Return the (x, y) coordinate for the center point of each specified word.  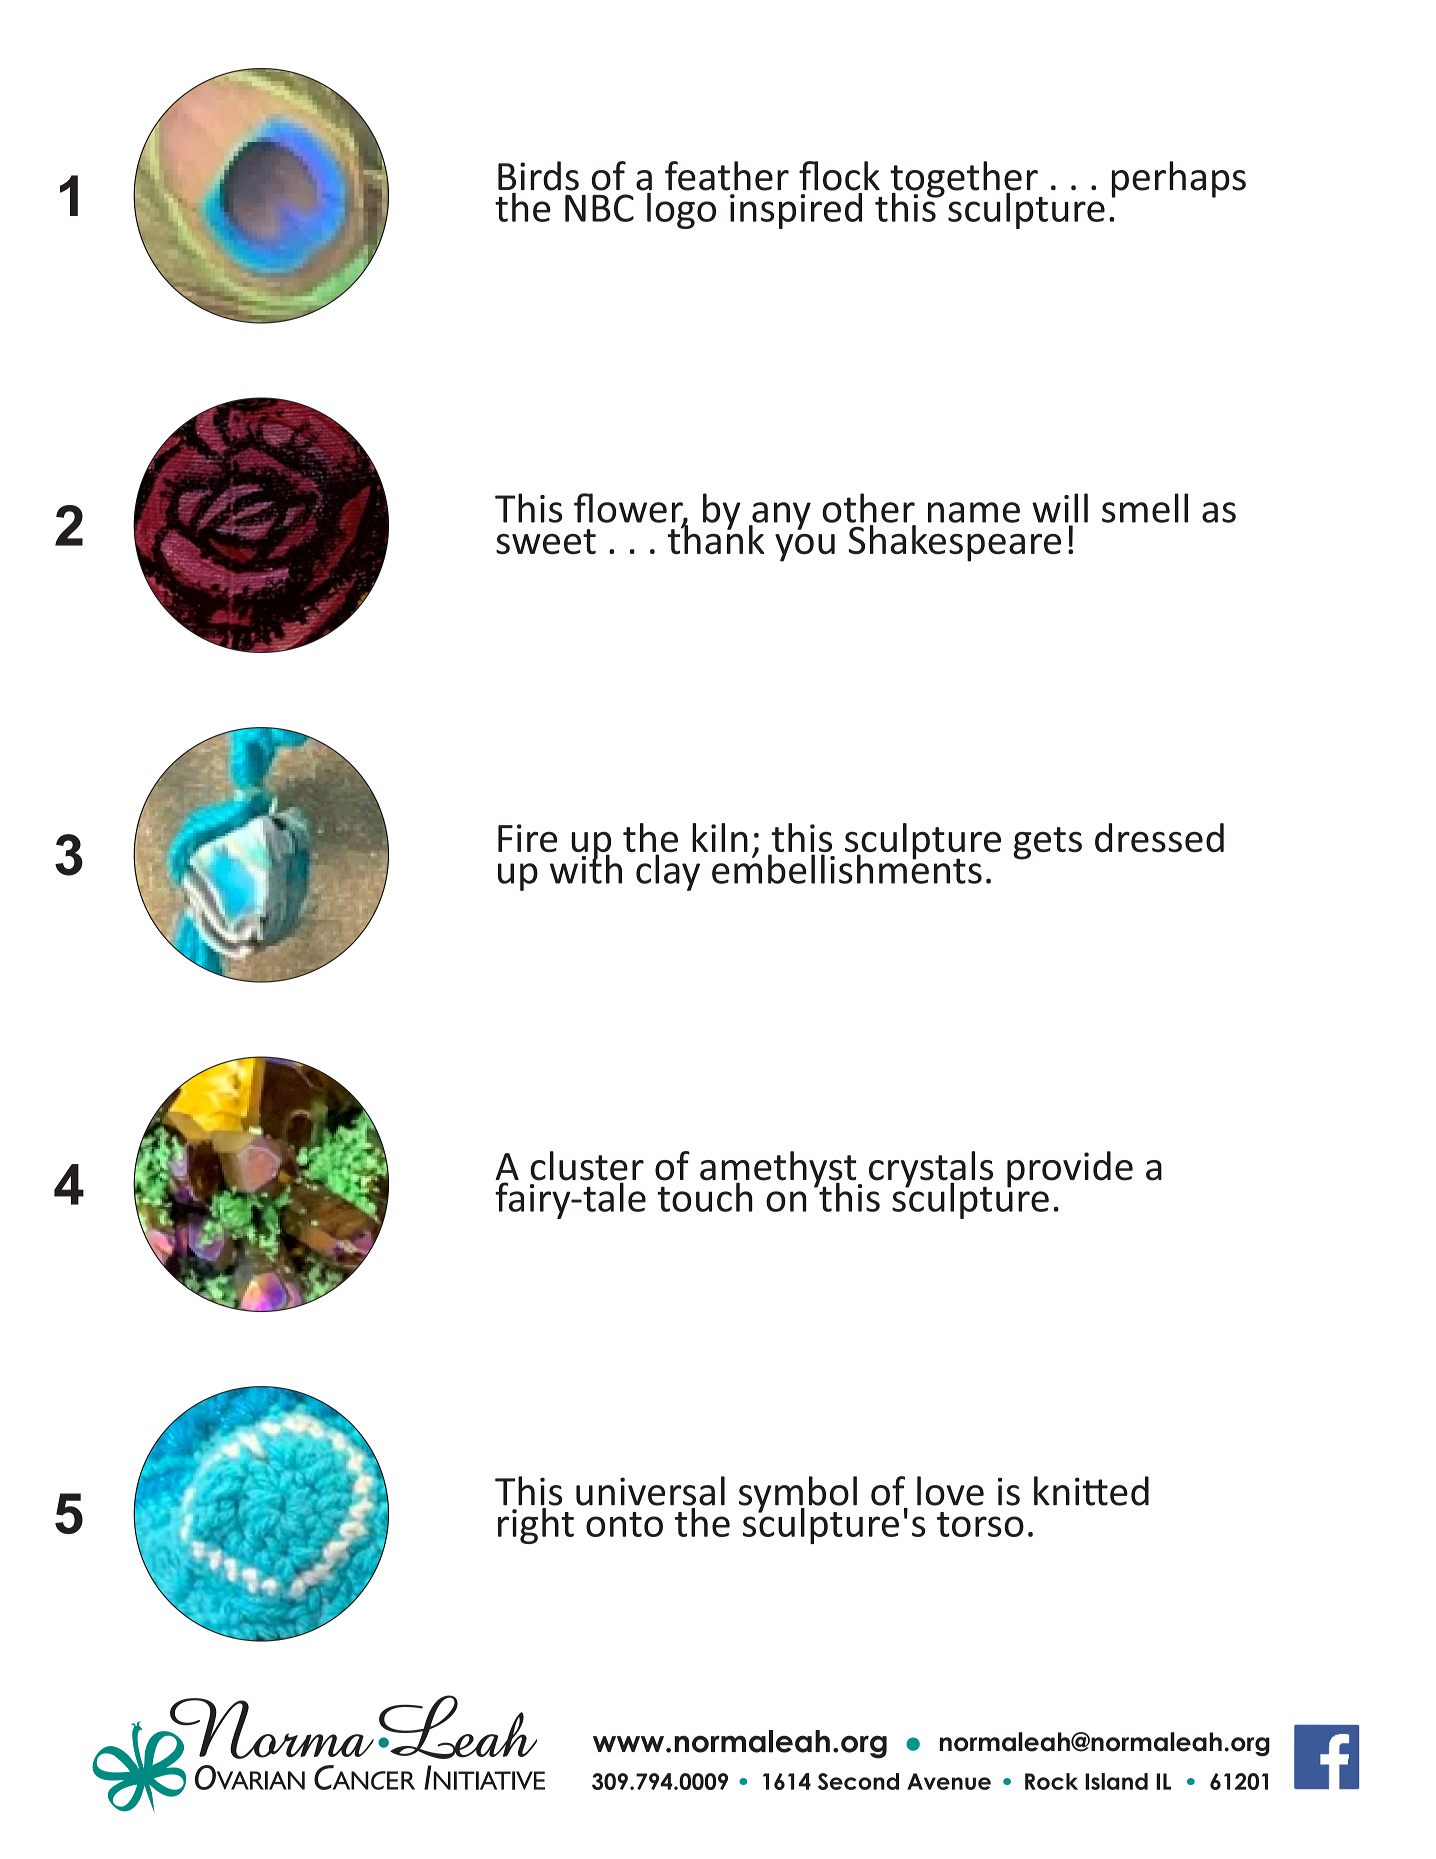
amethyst (779, 1170)
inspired (796, 209)
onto (624, 1524)
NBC (599, 208)
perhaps (1179, 179)
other (868, 508)
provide (1070, 1169)
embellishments (847, 868)
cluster (587, 1167)
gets (1047, 843)
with (586, 868)
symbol (798, 1495)
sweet (546, 541)
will (1060, 508)
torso (980, 1524)
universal (650, 1491)
